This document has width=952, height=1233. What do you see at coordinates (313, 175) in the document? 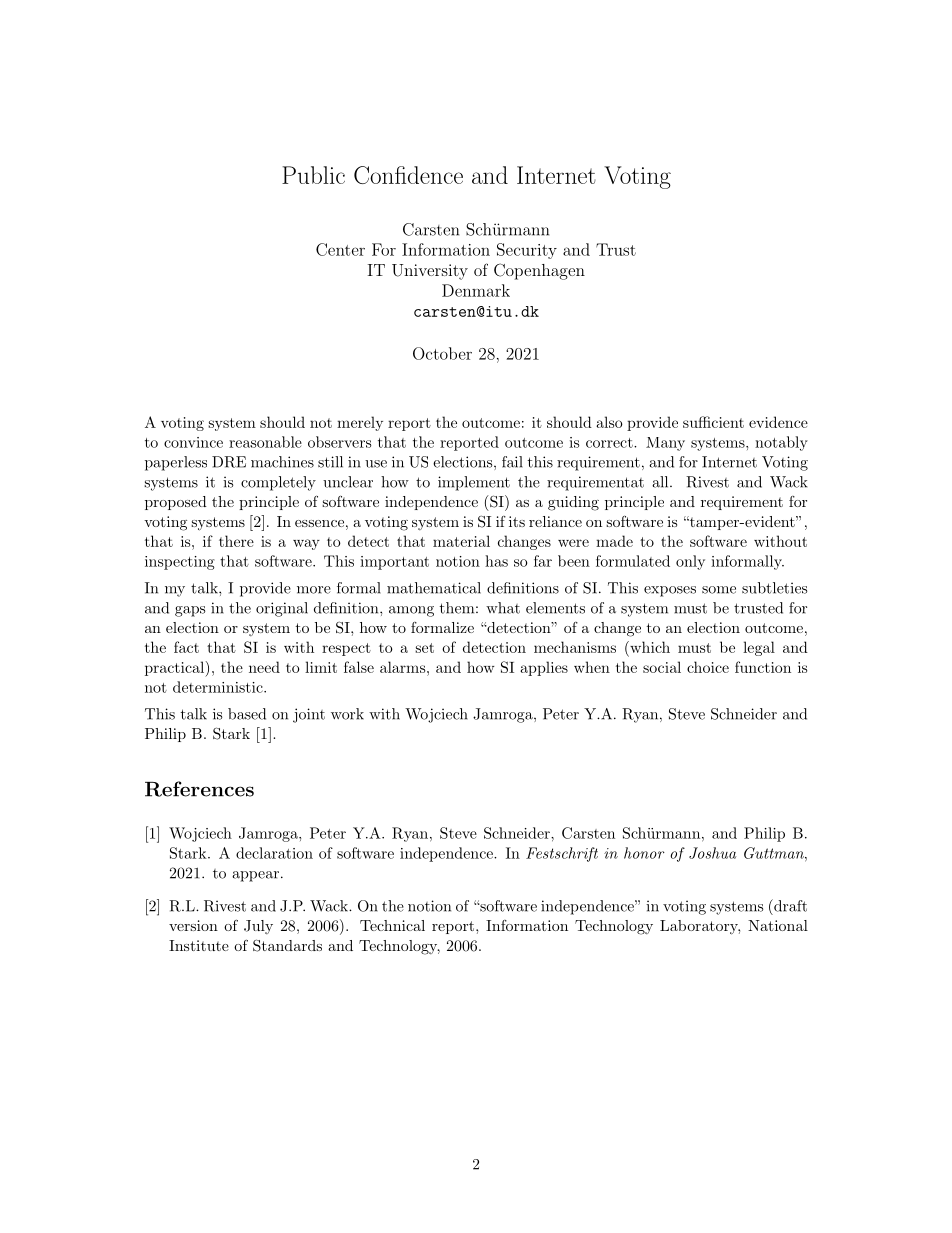
I see `Public` at bounding box center [313, 175].
